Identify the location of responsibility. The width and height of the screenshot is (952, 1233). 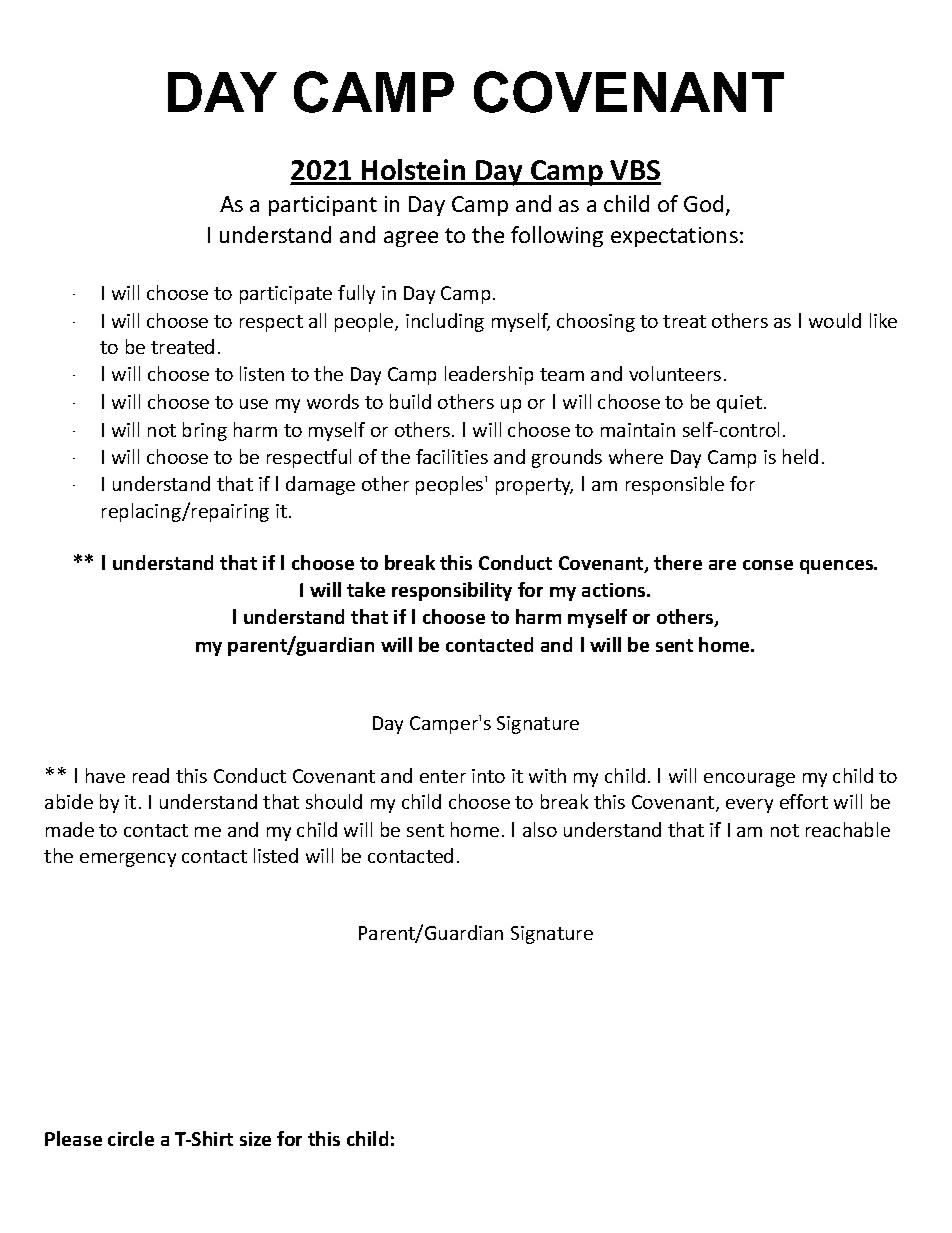
(452, 591).
